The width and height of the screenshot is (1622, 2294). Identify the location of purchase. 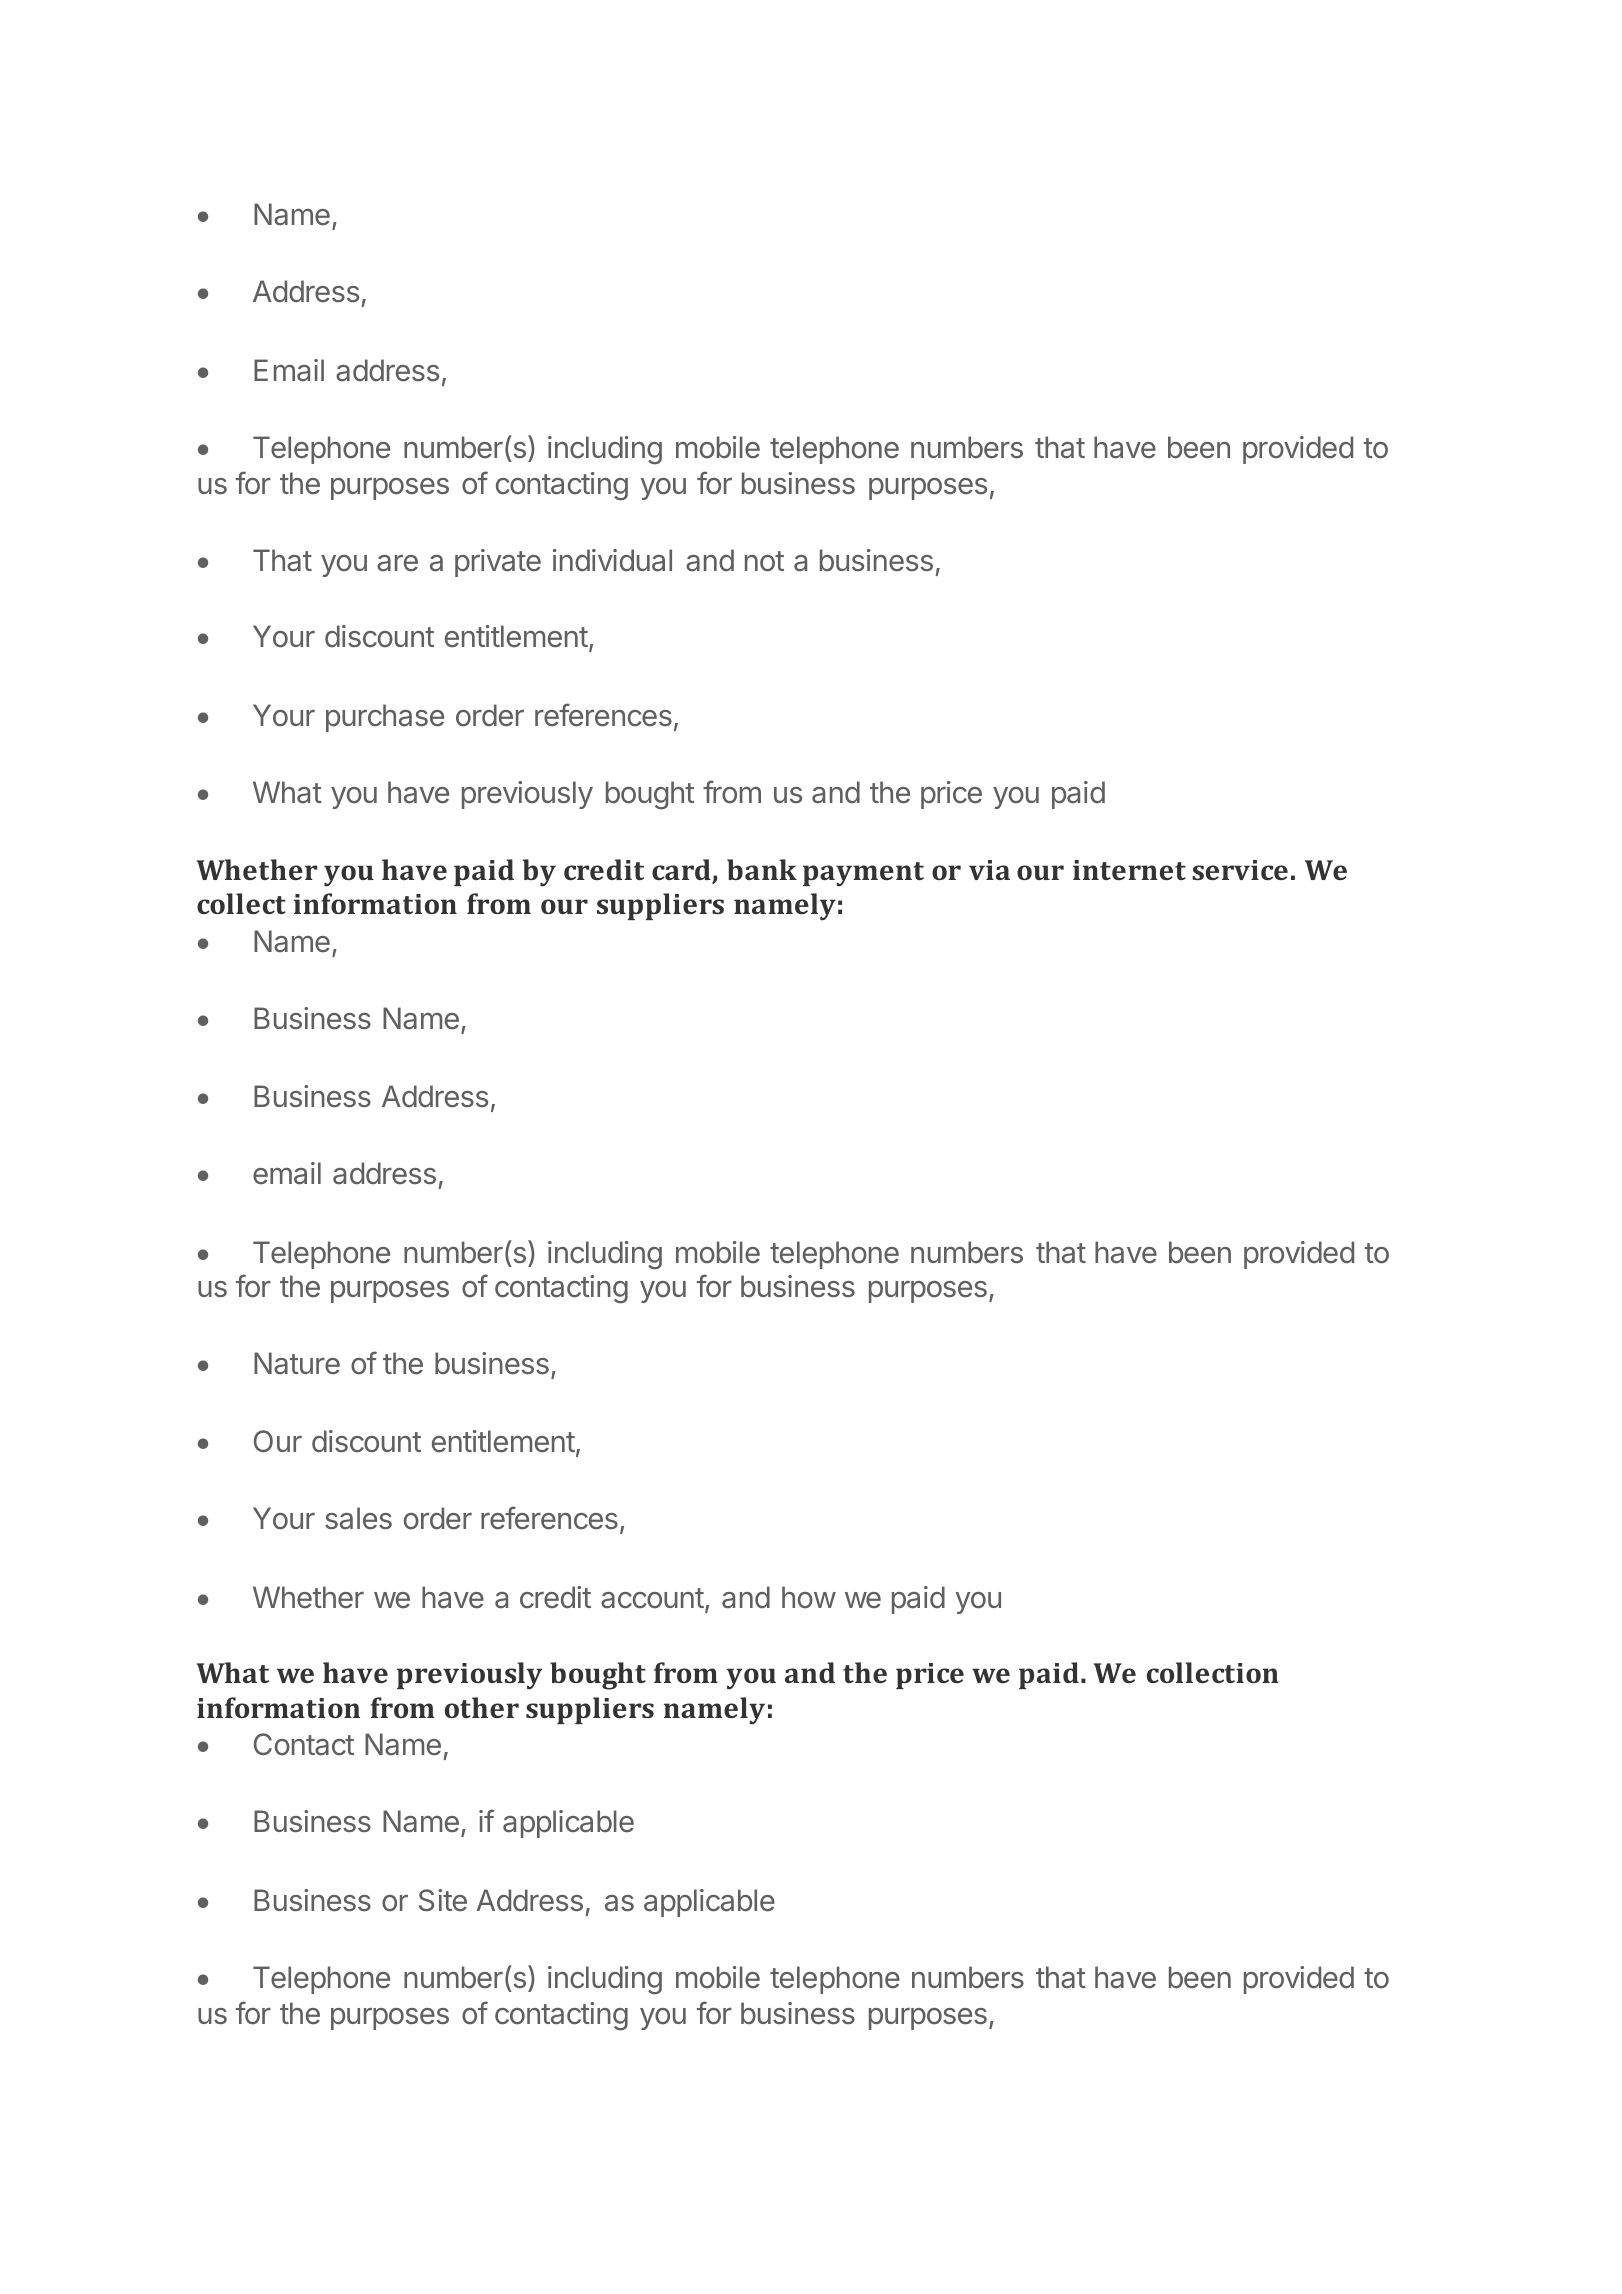
(385, 718).
